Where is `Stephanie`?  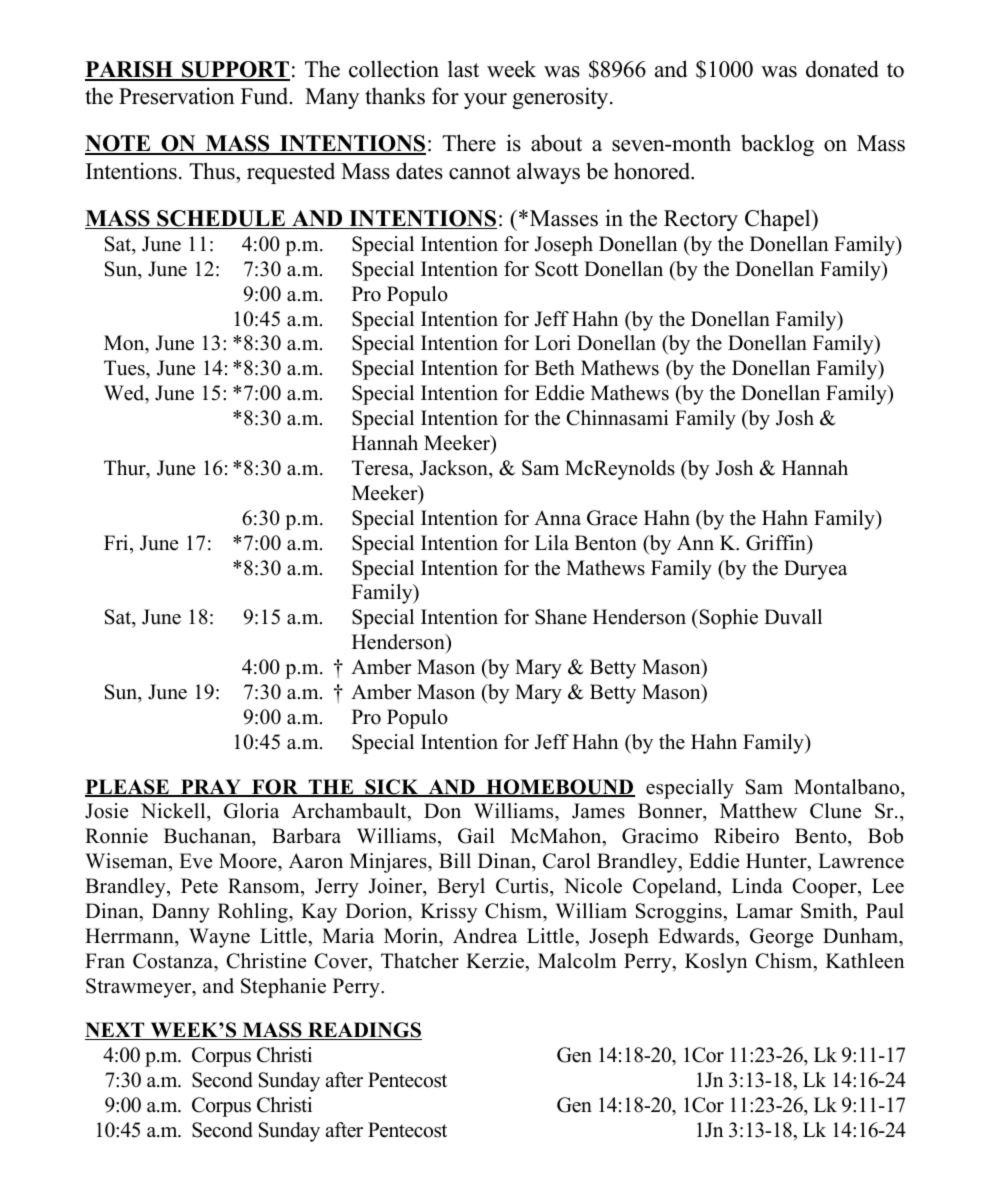 Stephanie is located at coordinates (283, 988).
